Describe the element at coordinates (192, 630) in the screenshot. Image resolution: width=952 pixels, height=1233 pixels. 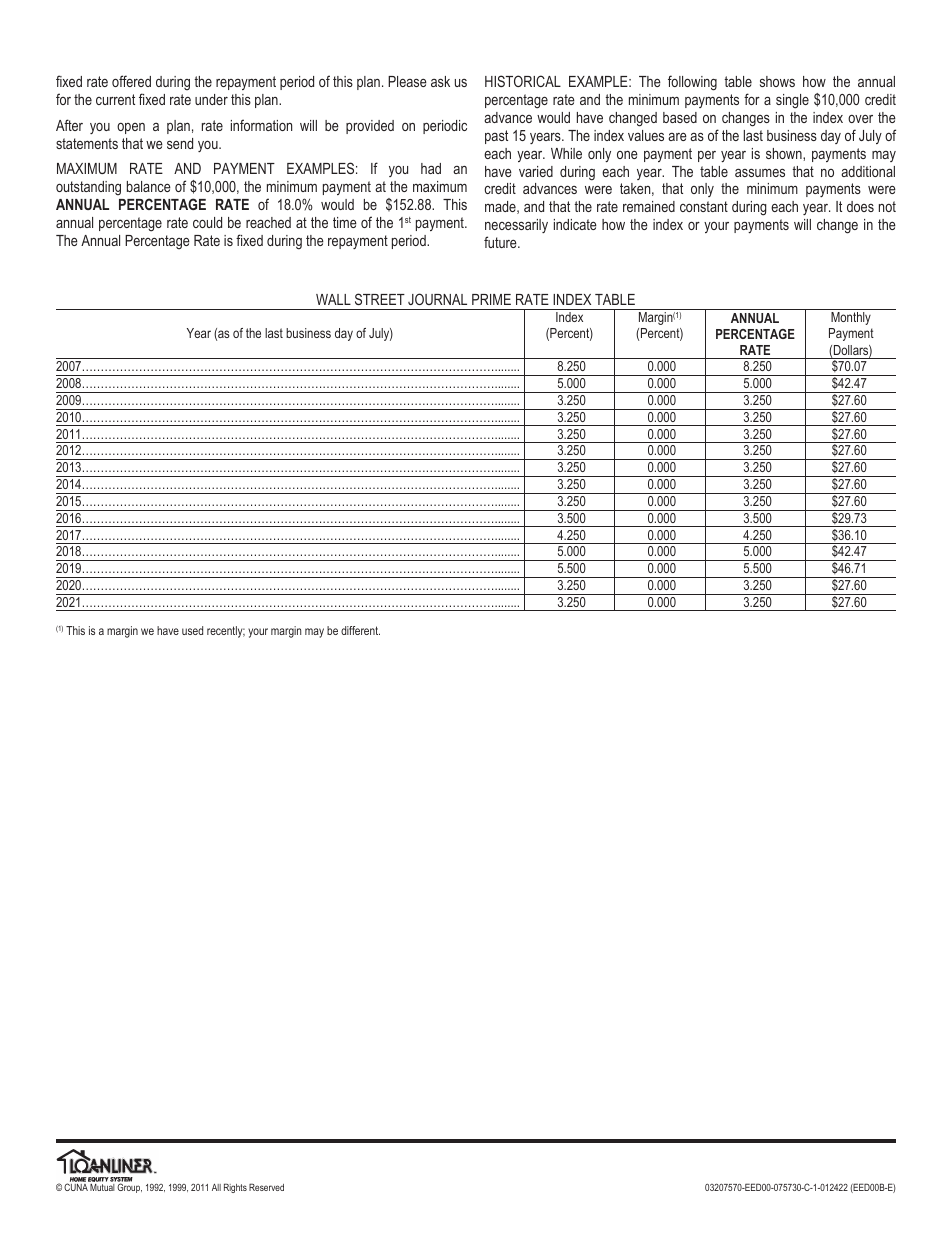
I see `used` at that location.
